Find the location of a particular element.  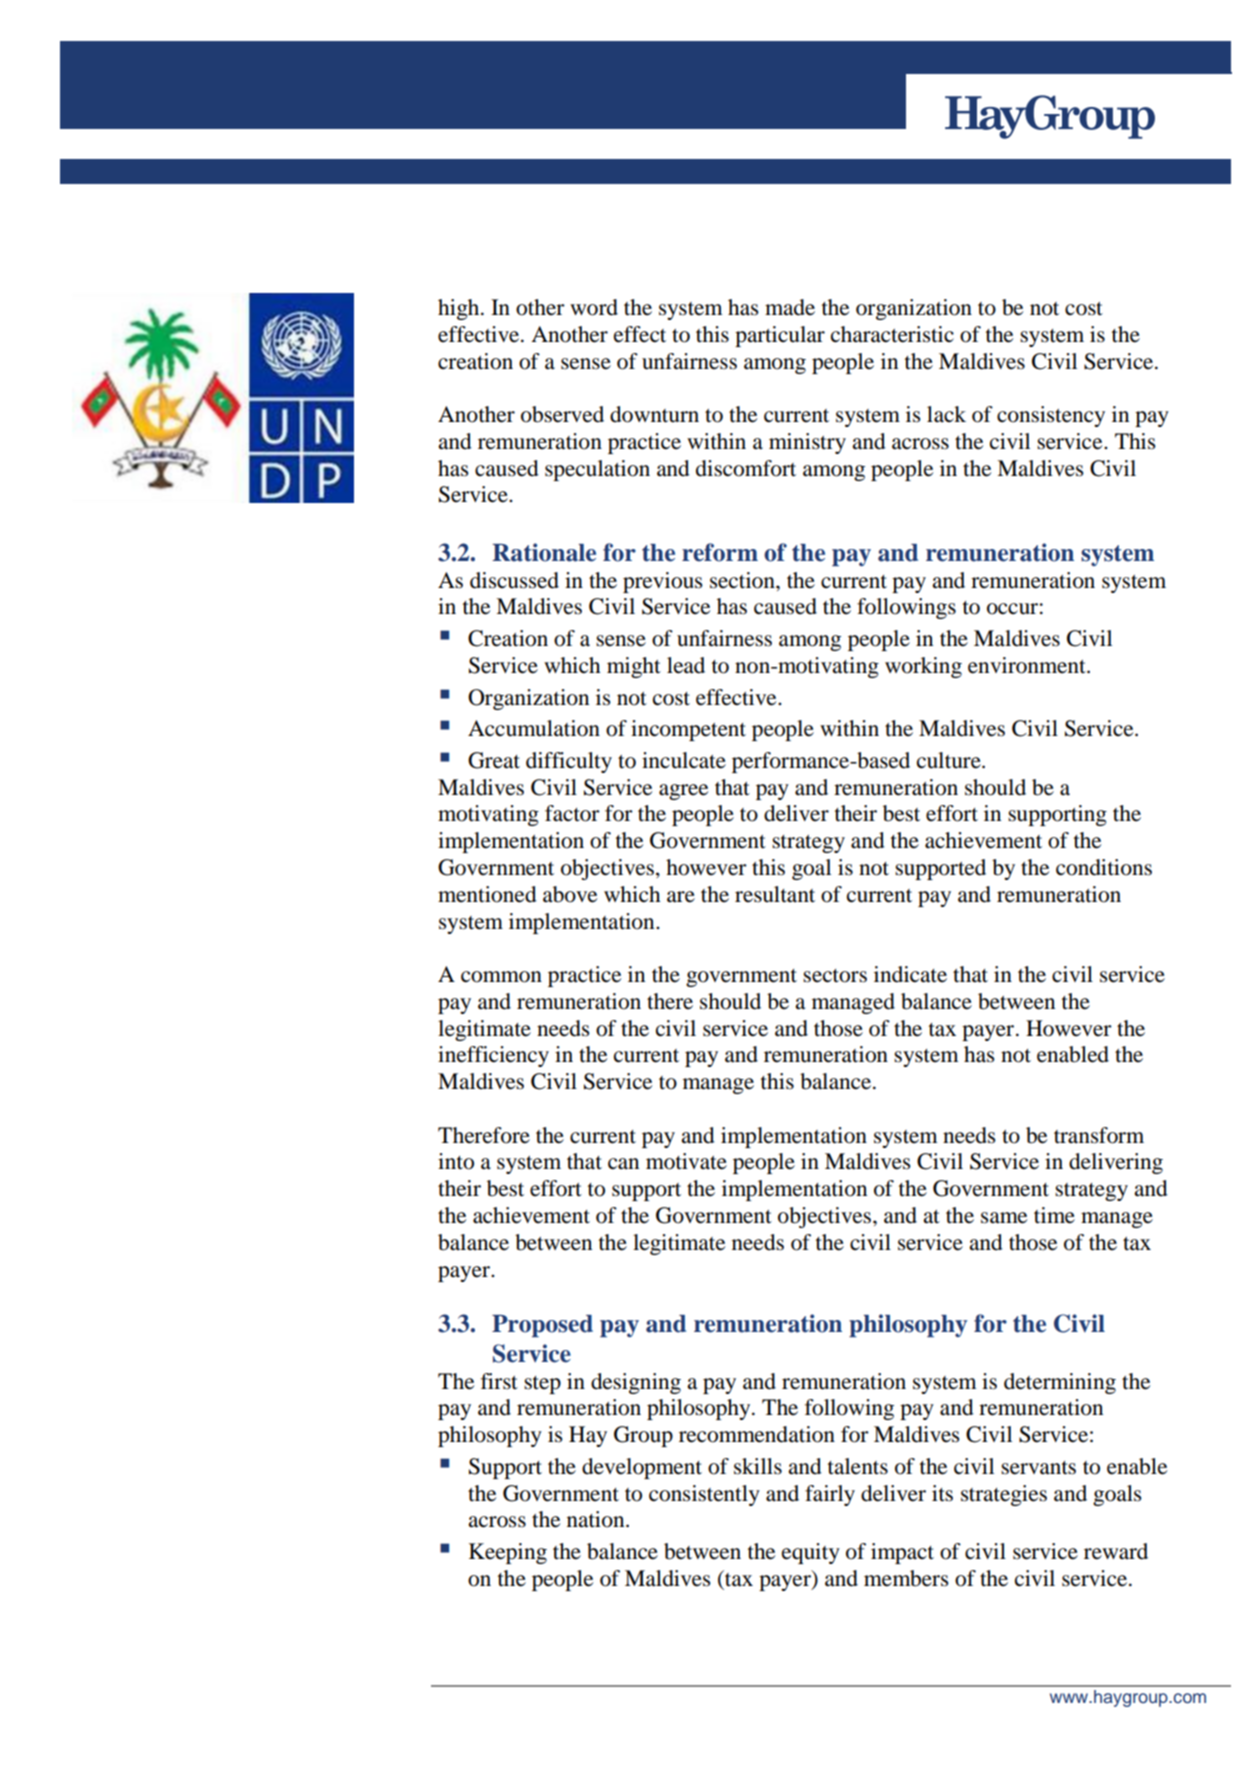

word is located at coordinates (594, 307).
